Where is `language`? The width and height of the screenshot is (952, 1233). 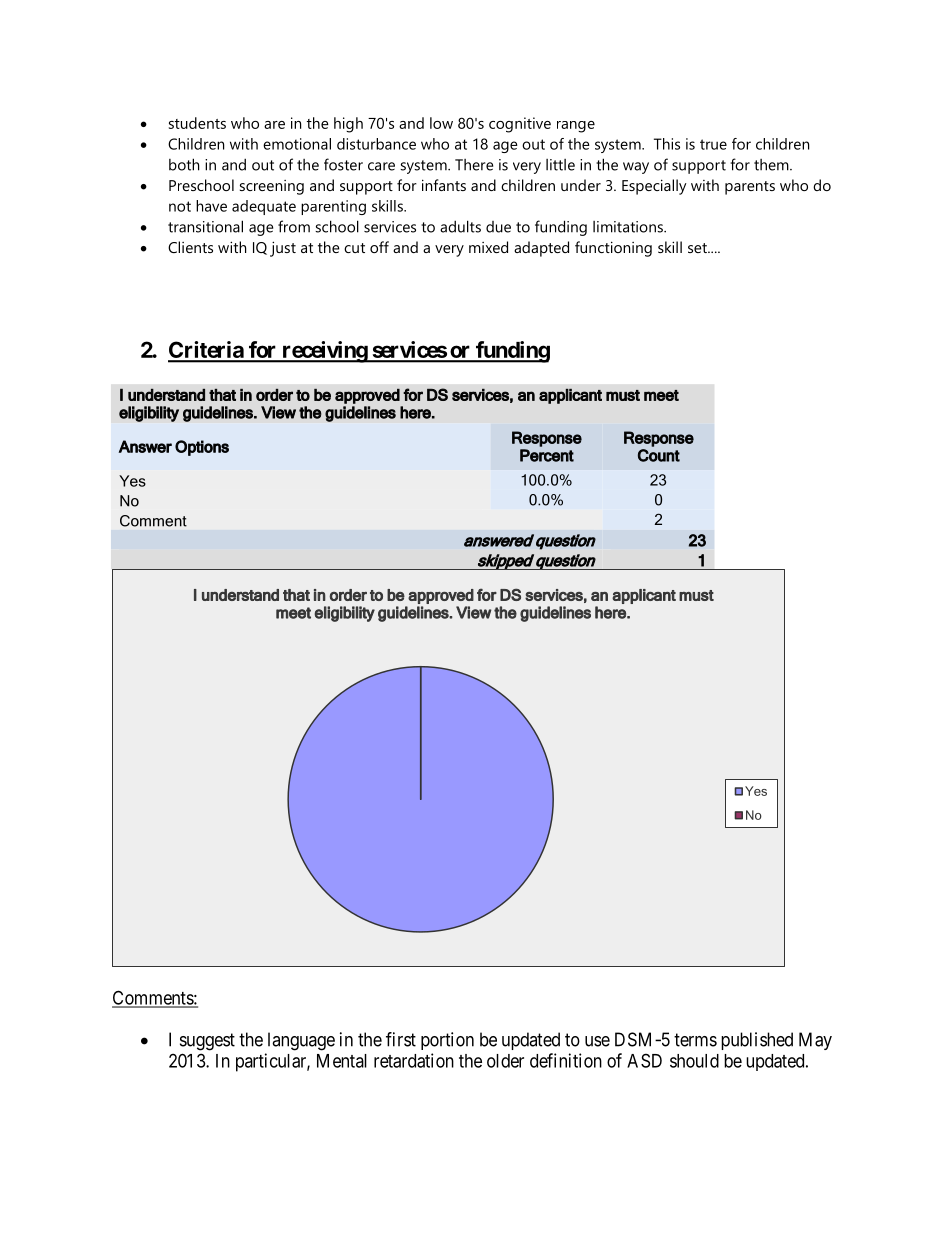 language is located at coordinates (301, 1041).
